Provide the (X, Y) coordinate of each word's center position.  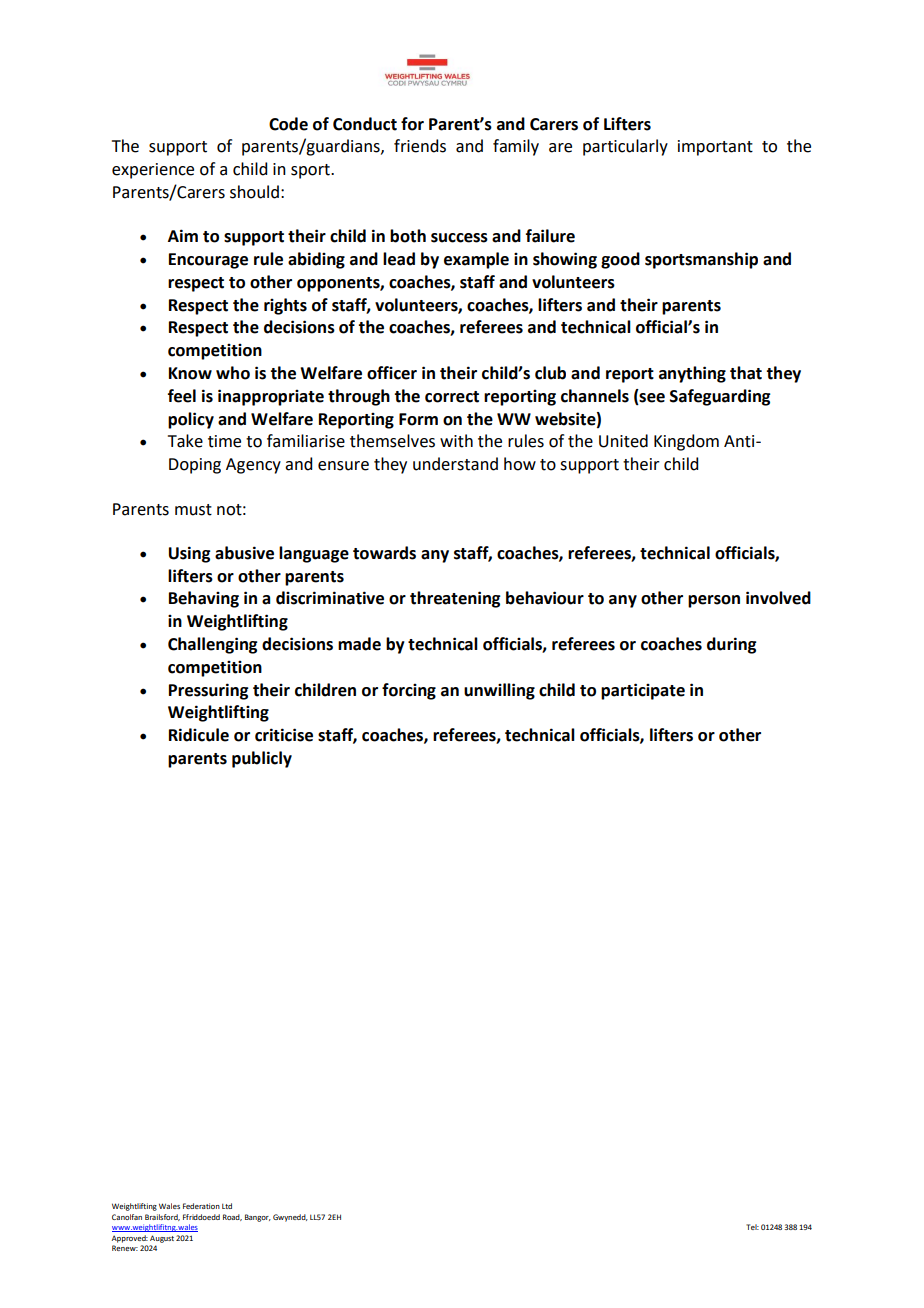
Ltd (227, 1206)
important (715, 148)
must (193, 510)
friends (420, 146)
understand (455, 464)
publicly (262, 759)
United (623, 441)
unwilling (499, 691)
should (254, 192)
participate (643, 691)
